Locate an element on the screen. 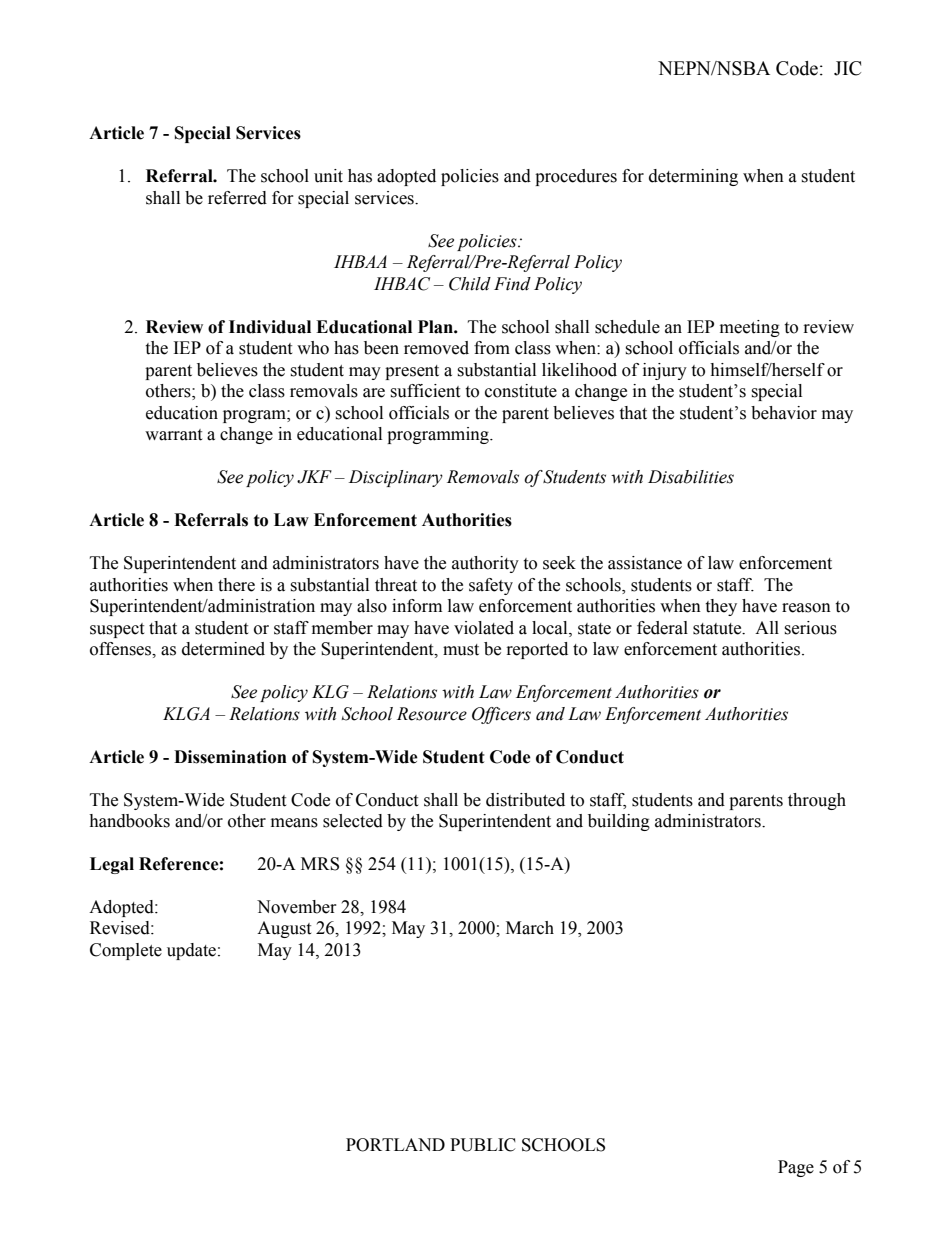 Image resolution: width=952 pixels, height=1233 pixels. JIC is located at coordinates (847, 68).
